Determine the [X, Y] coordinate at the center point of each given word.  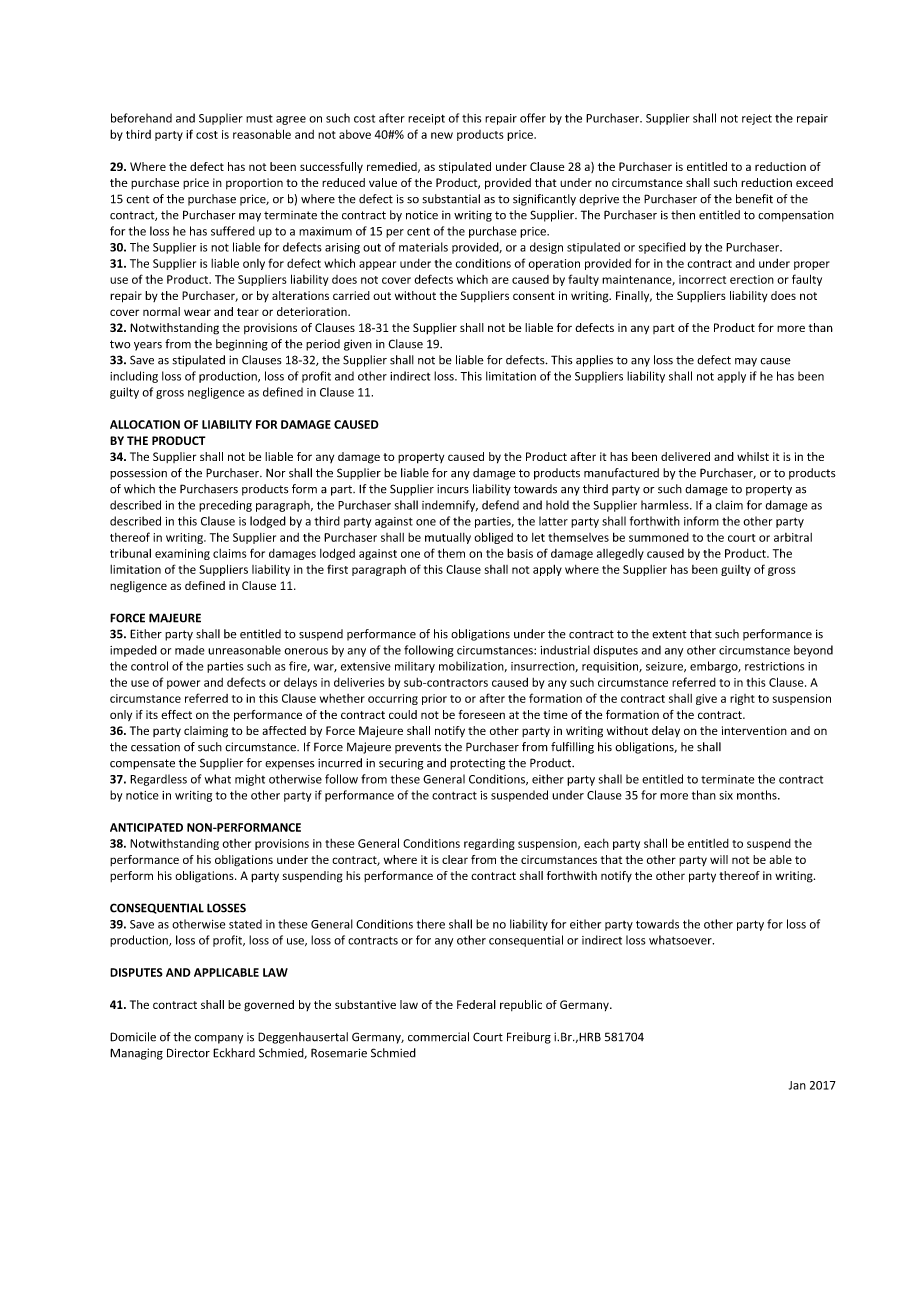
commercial [438, 1037]
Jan [797, 1085]
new [442, 135]
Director [188, 1053]
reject [757, 119]
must [259, 119]
